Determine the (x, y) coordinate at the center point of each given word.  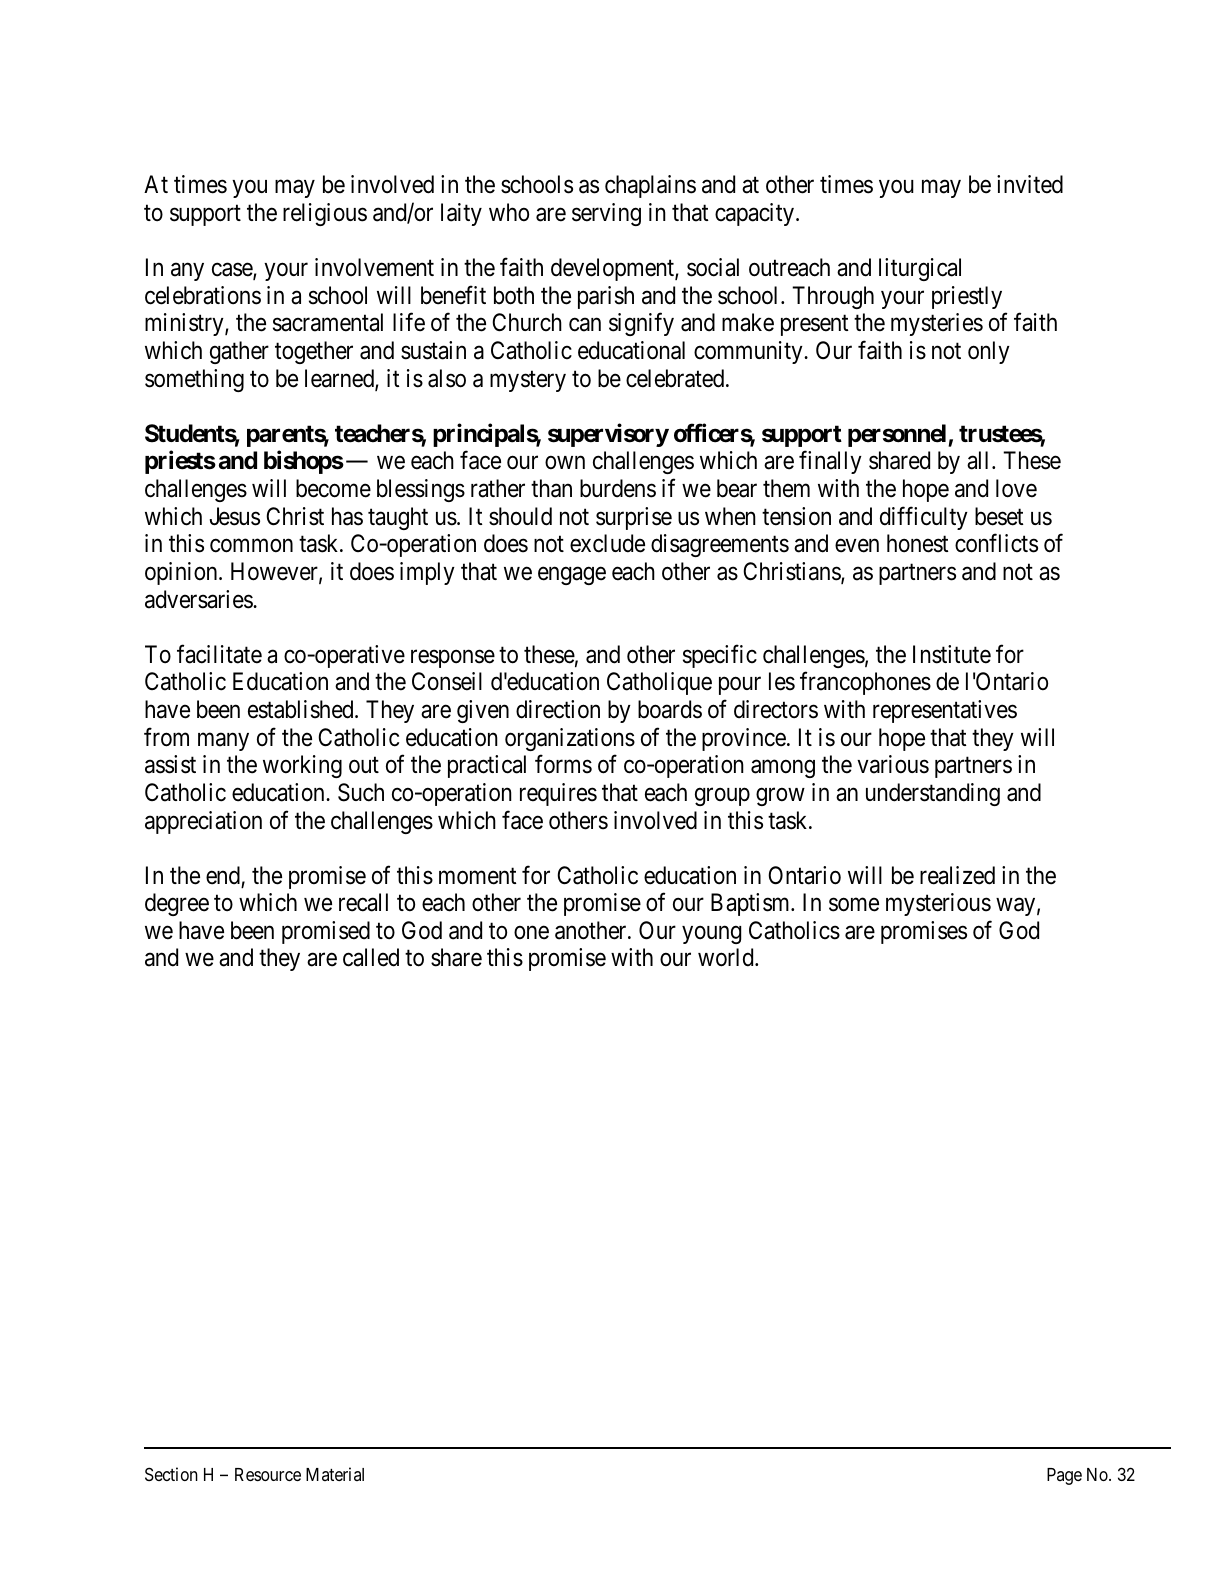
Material (335, 1474)
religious (325, 214)
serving (606, 214)
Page (1064, 1476)
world (727, 957)
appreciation (203, 822)
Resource (268, 1474)
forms (563, 764)
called (371, 957)
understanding (933, 794)
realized (957, 875)
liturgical (920, 269)
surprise (634, 518)
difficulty (924, 518)
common (251, 546)
